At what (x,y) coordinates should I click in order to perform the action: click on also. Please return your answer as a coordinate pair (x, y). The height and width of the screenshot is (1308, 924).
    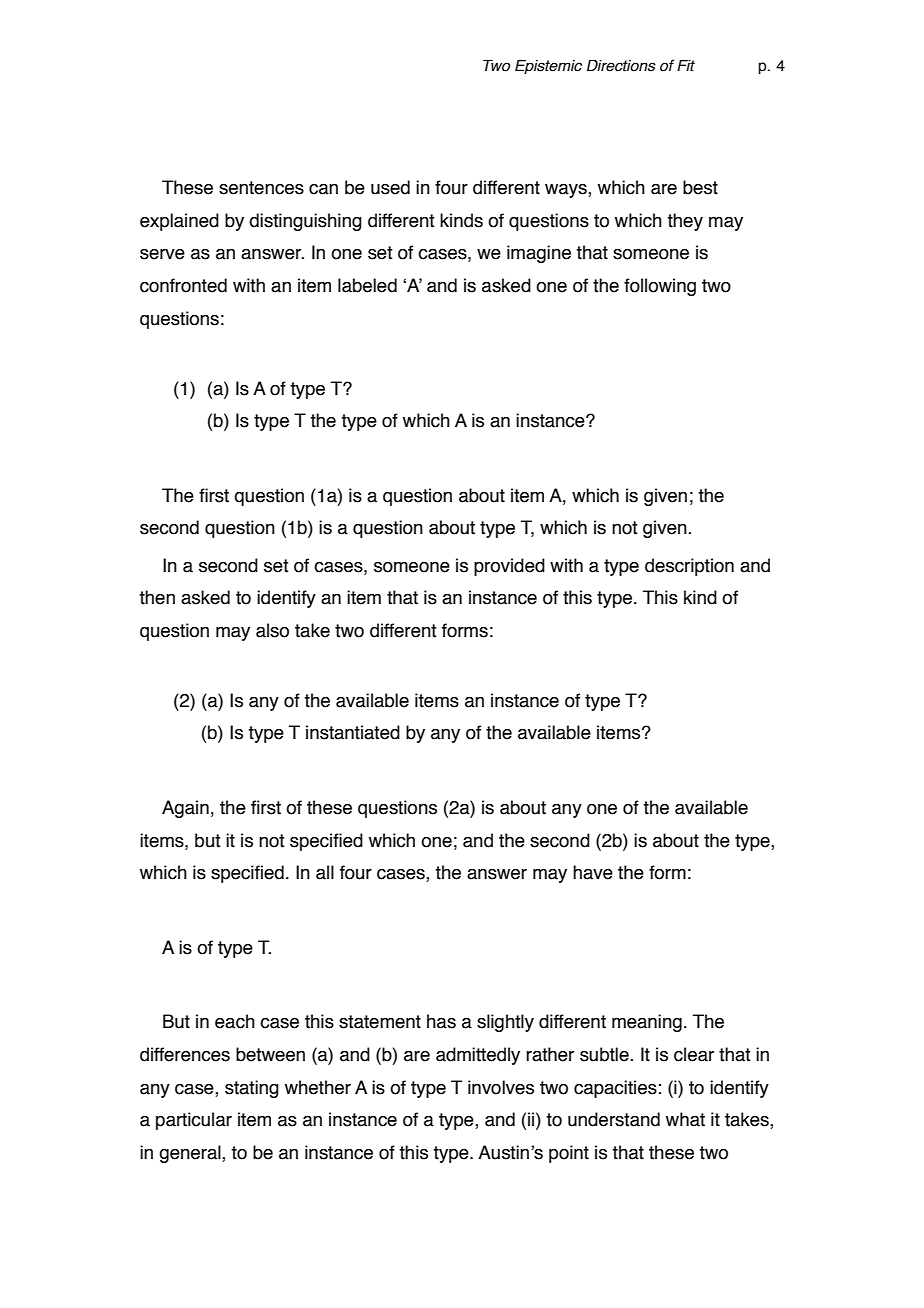
    Looking at the image, I should click on (272, 630).
